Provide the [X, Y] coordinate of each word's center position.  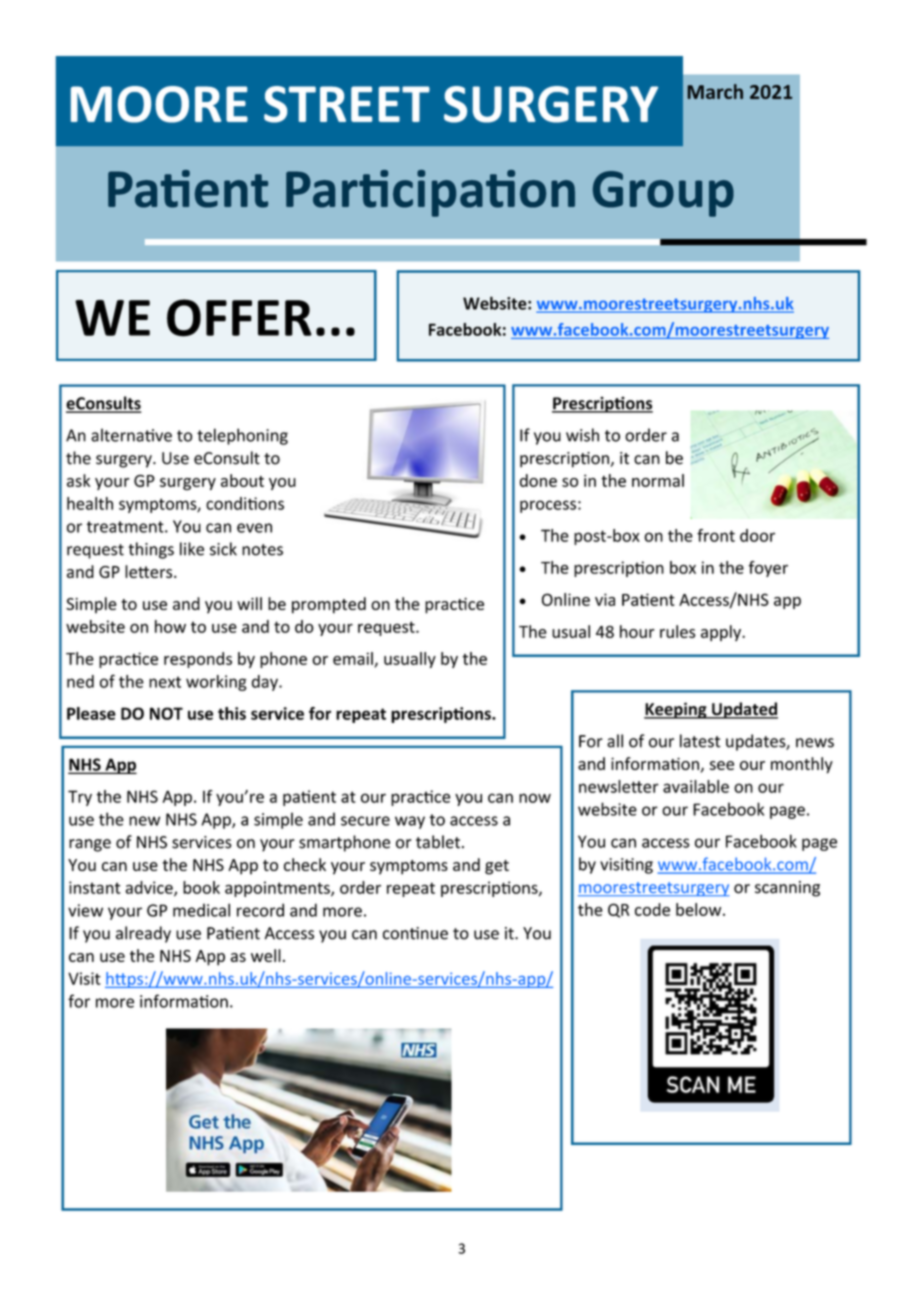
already [143, 934]
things [151, 550]
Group [663, 194]
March [715, 91]
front [716, 535]
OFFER [239, 318]
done [538, 480]
